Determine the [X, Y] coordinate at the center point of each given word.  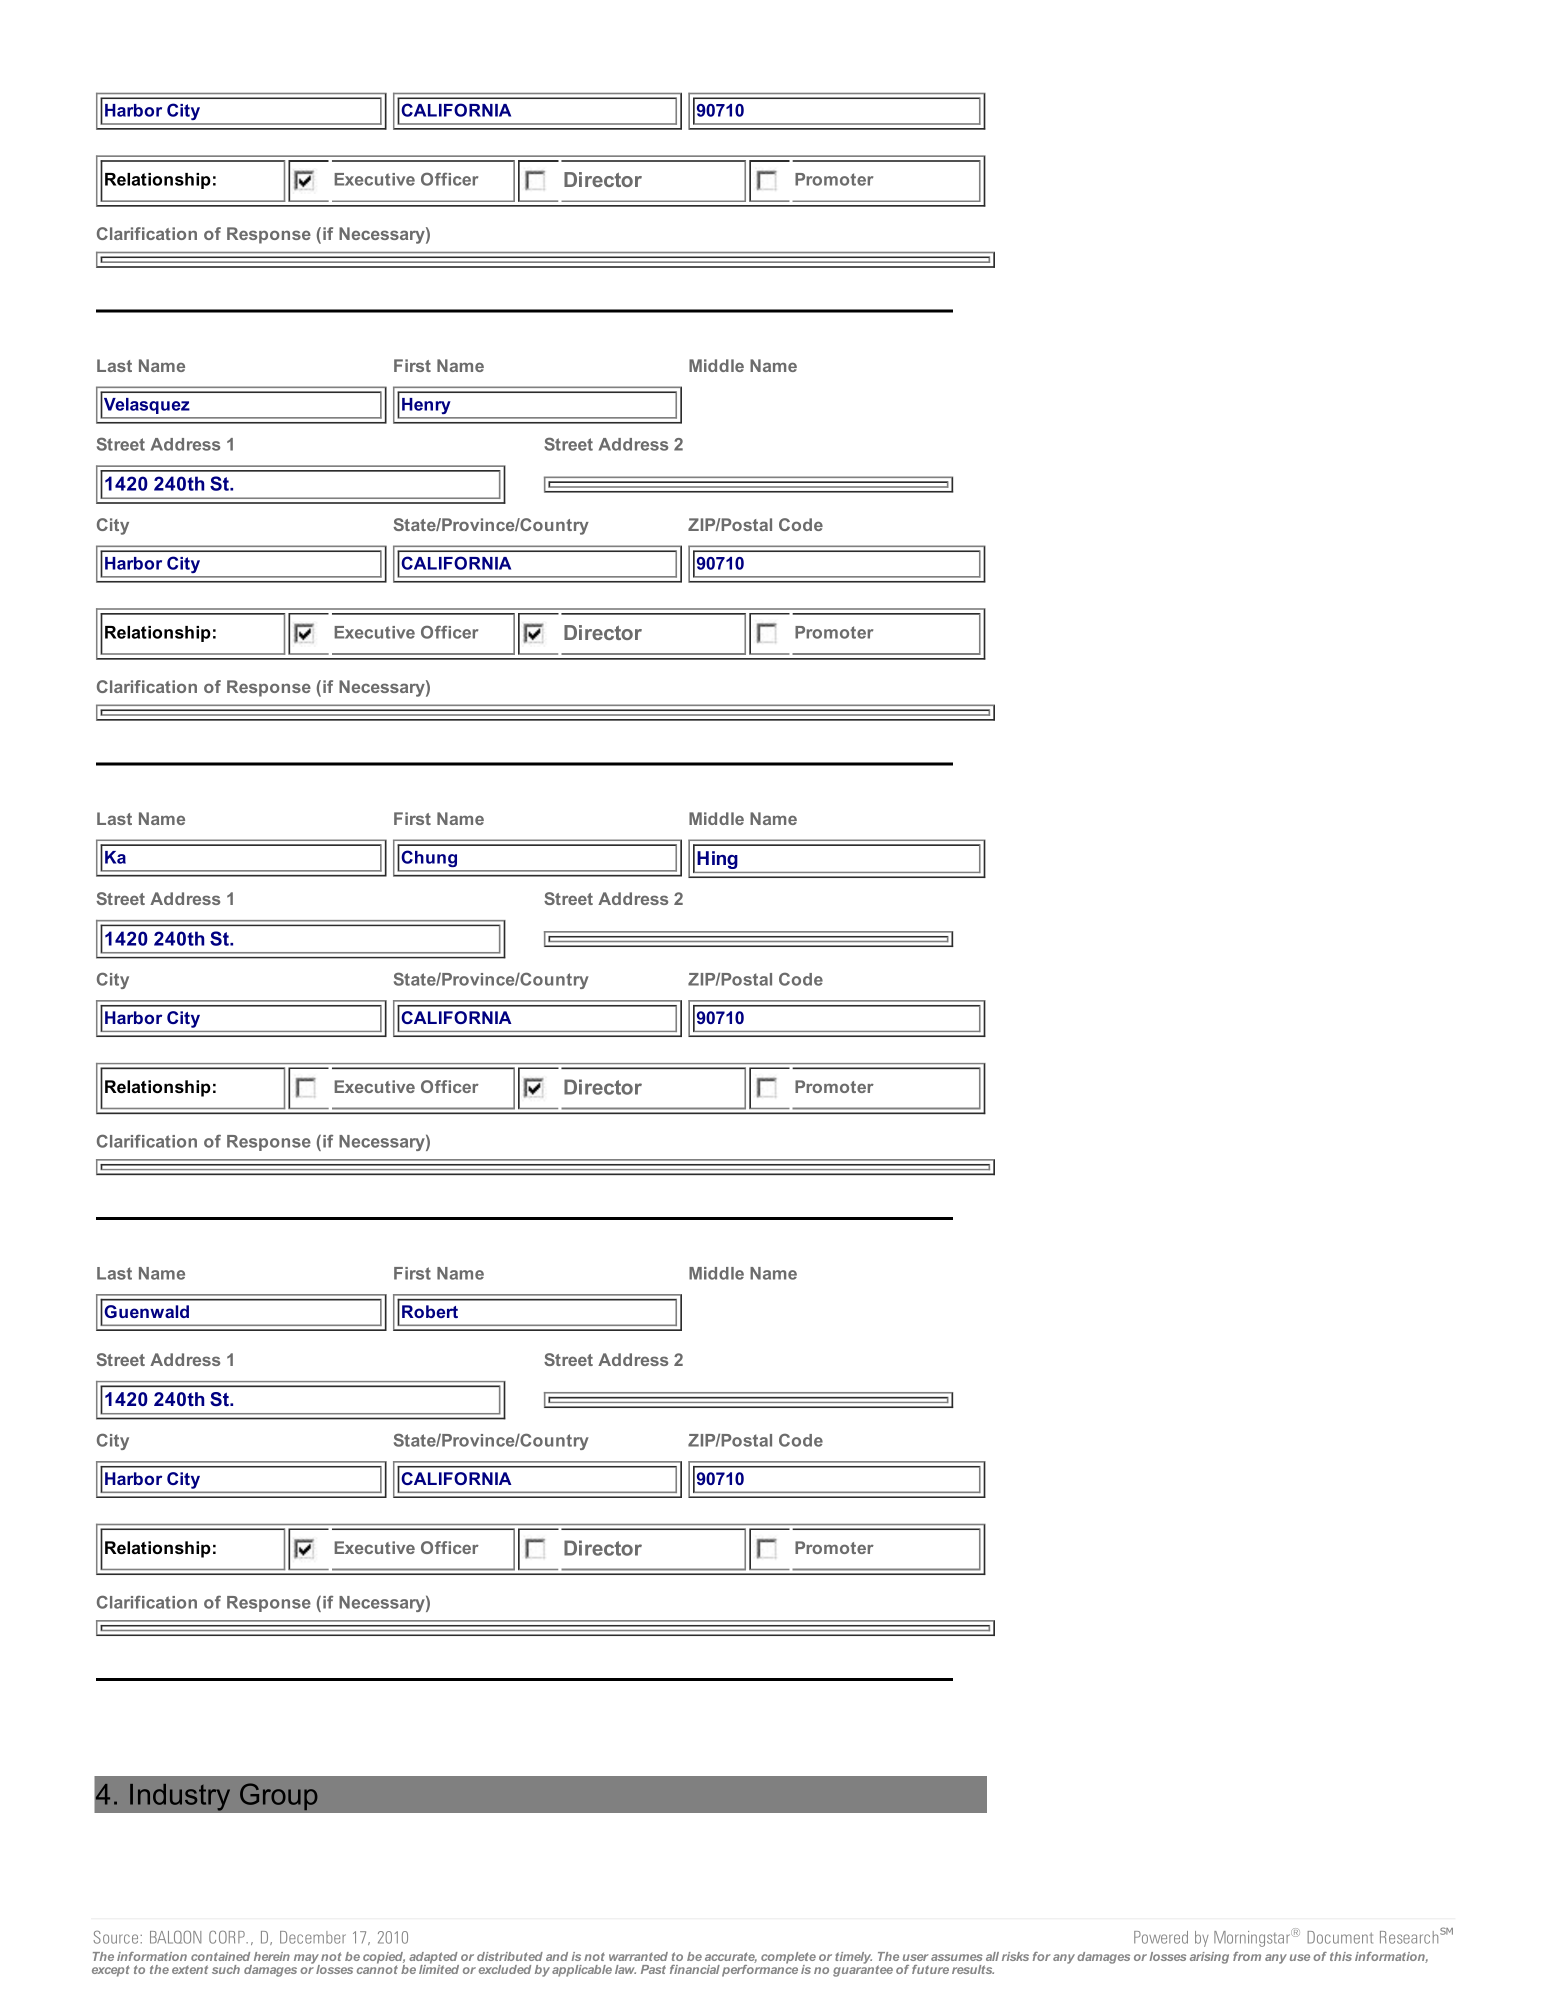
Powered [1161, 1937]
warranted [638, 1956]
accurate [731, 1957]
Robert [430, 1311]
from [1247, 1956]
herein [272, 1956]
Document [1340, 1937]
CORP [228, 1937]
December [313, 1937]
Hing [717, 860]
